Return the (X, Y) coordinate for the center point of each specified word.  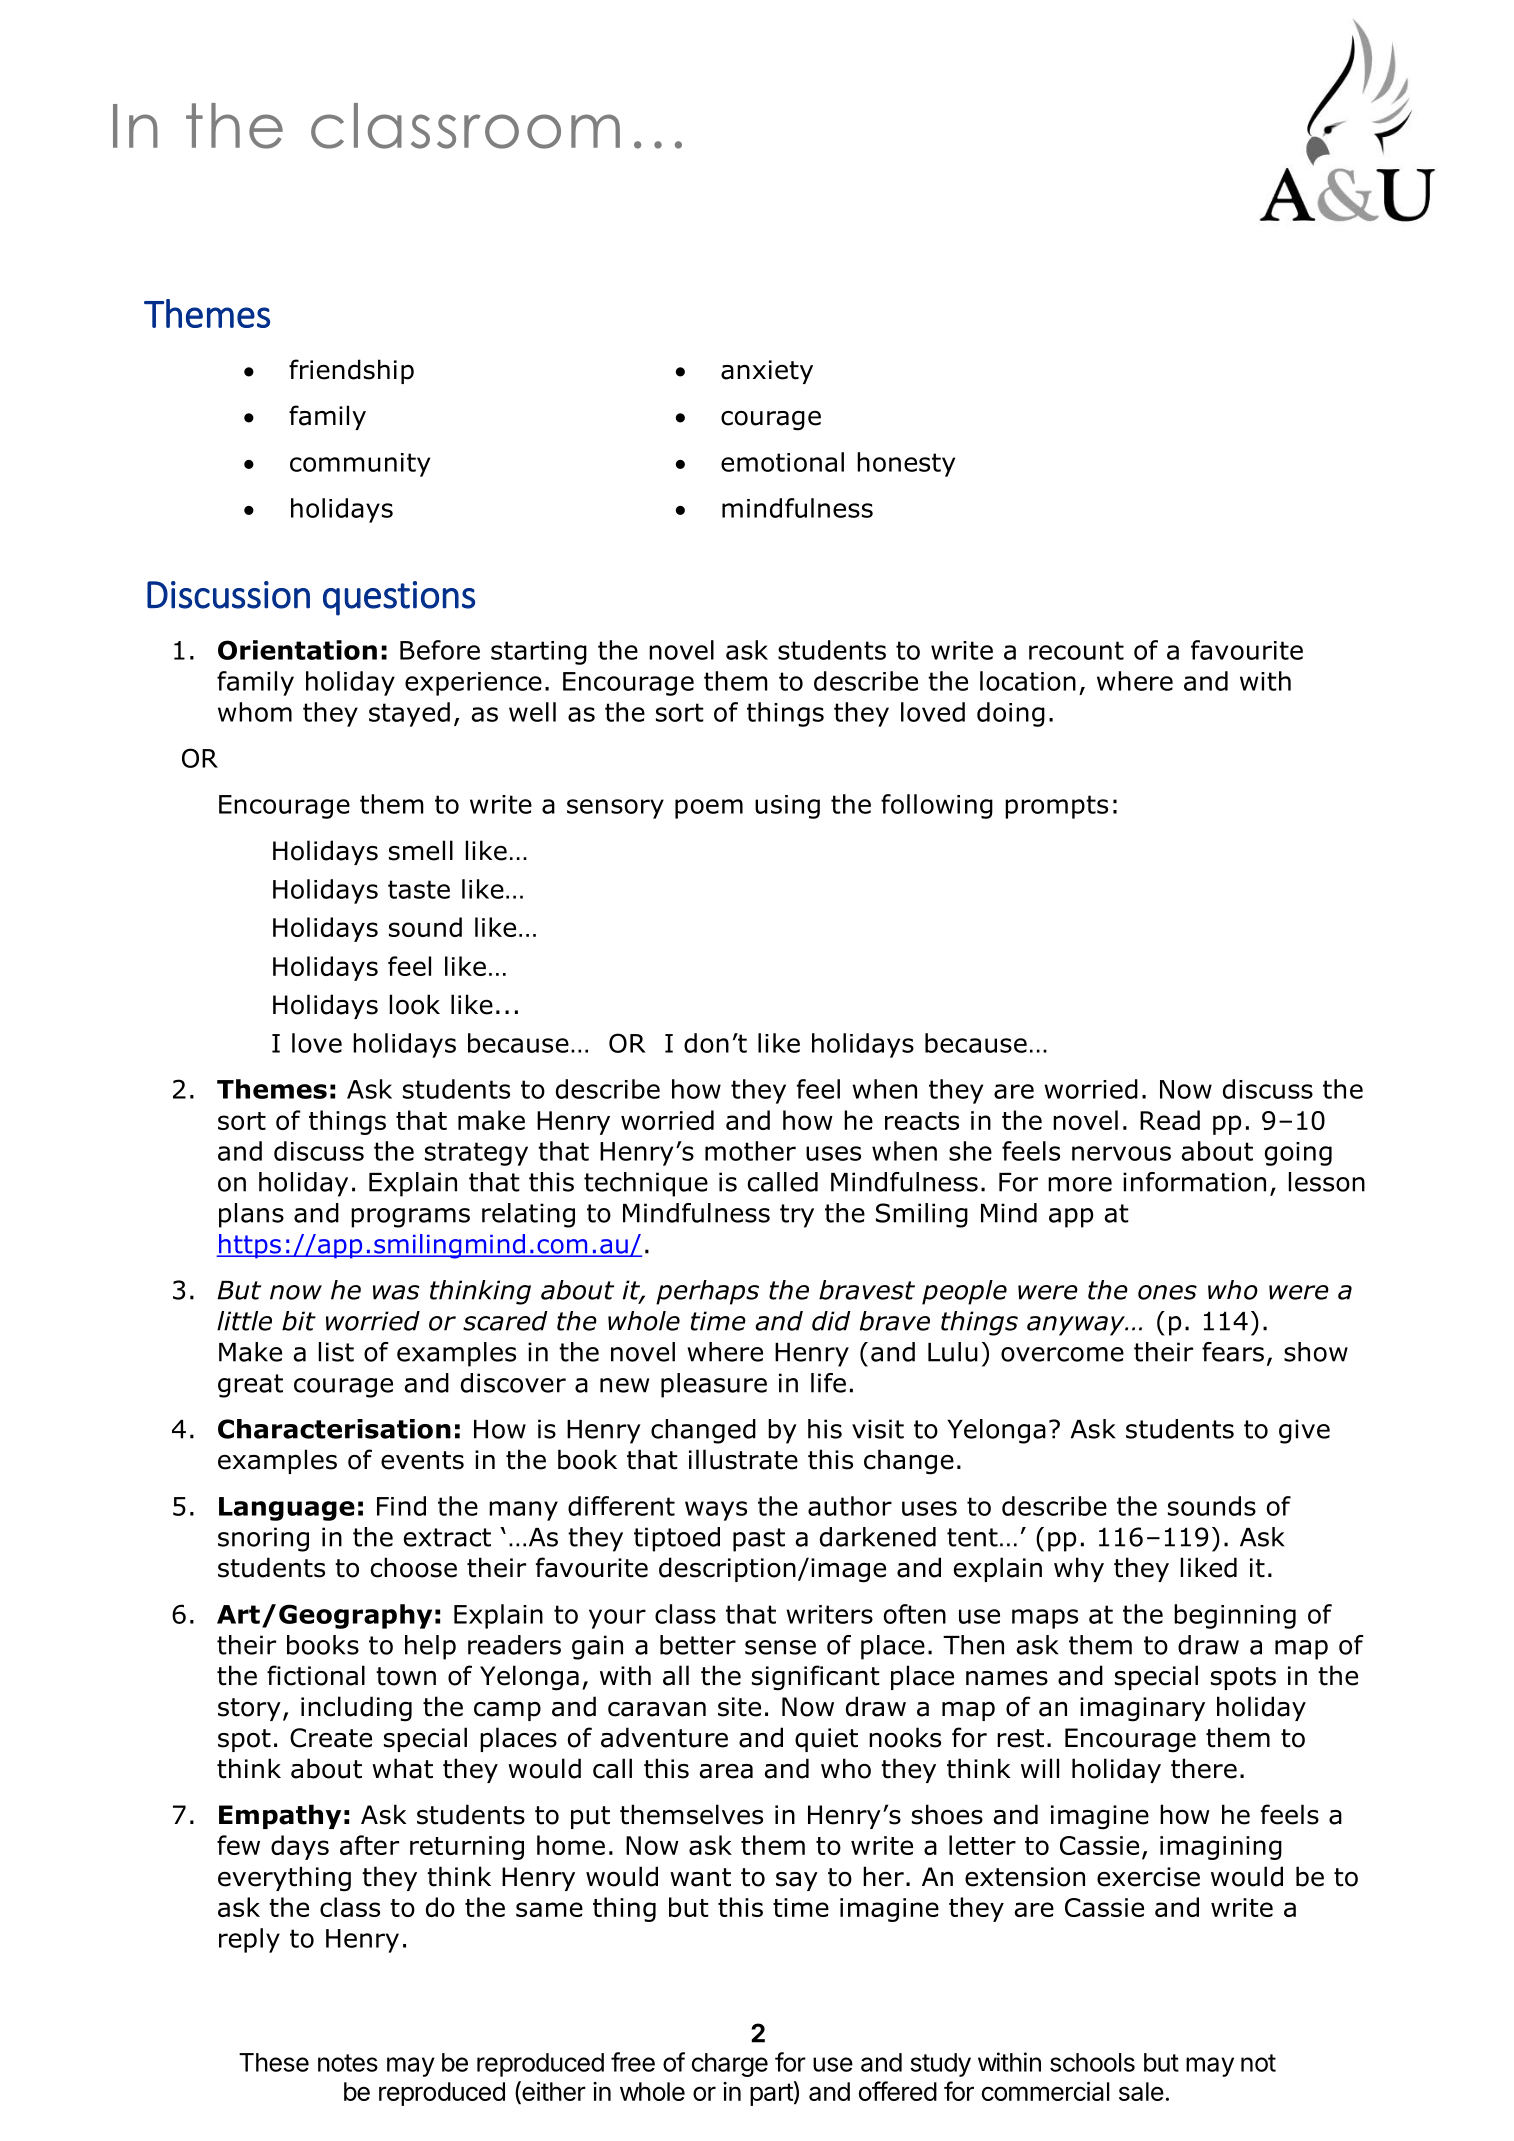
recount (1076, 650)
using (787, 807)
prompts (1056, 807)
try (797, 1216)
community (360, 465)
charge (730, 2065)
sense (780, 1647)
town (406, 1676)
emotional (782, 462)
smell (421, 850)
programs (410, 1218)
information (1194, 1182)
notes (348, 2063)
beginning (1235, 1616)
